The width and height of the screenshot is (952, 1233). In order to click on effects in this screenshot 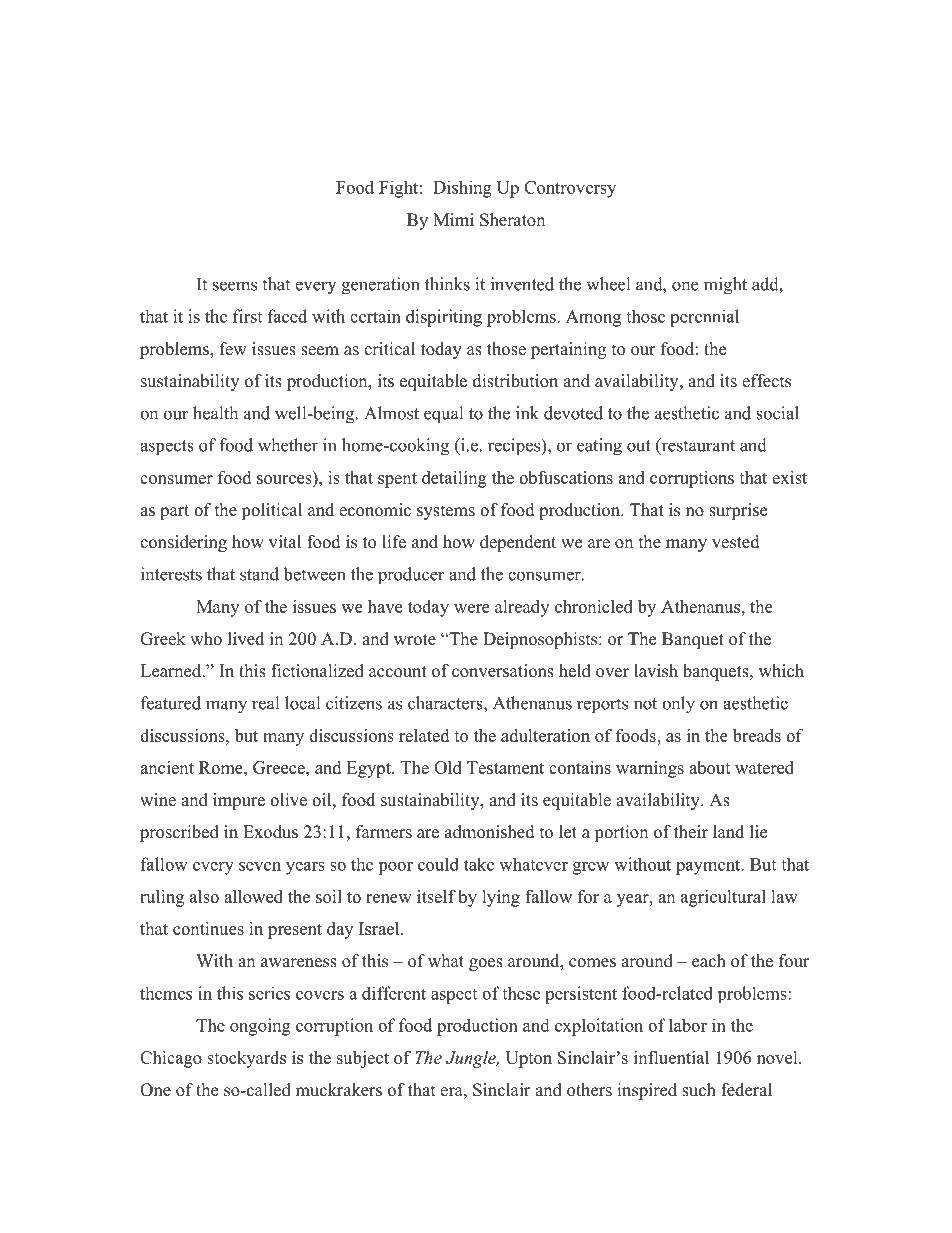, I will do `click(766, 381)`.
